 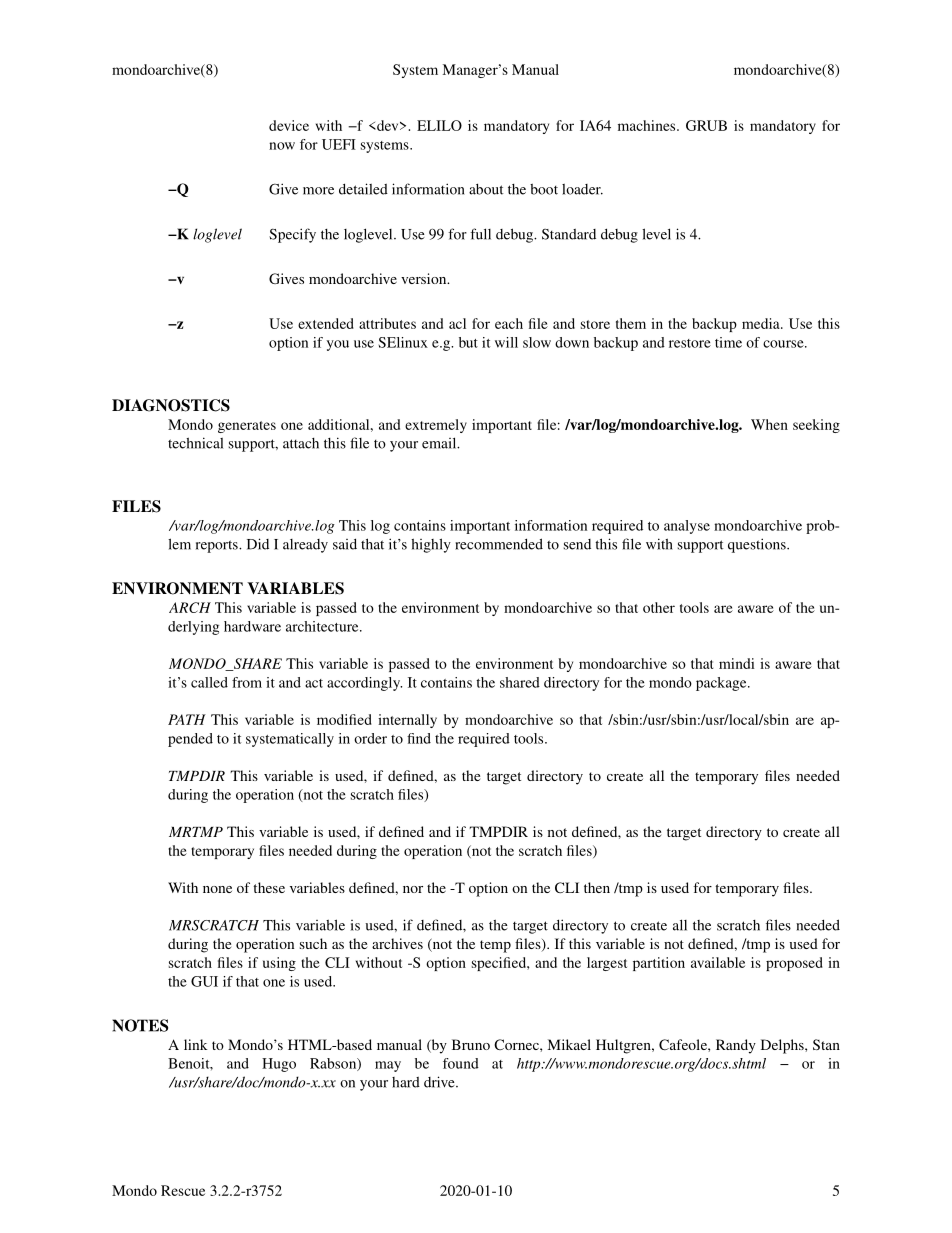 What do you see at coordinates (728, 342) in the image?
I see `time` at bounding box center [728, 342].
